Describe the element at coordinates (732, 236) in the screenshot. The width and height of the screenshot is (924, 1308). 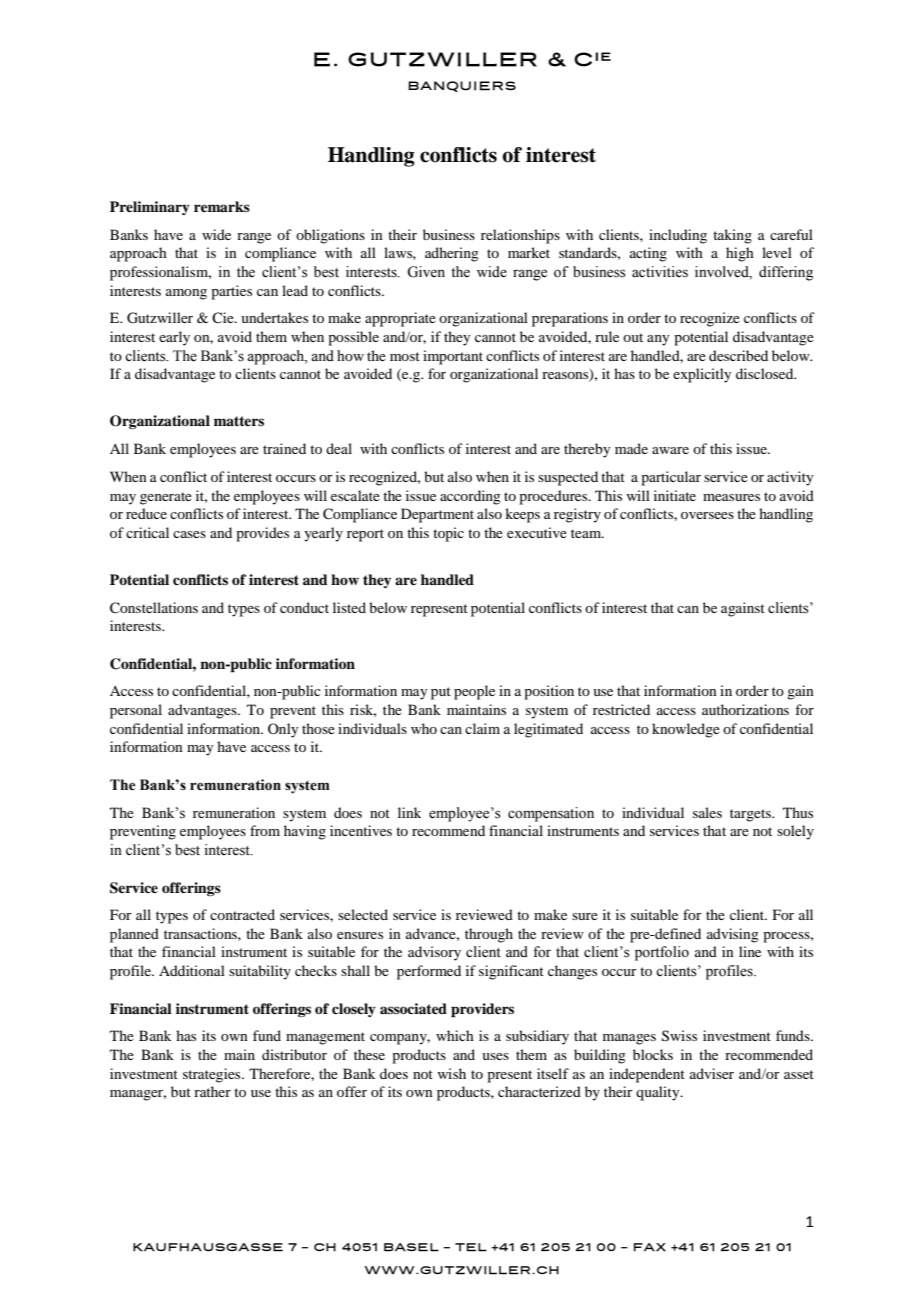
I see `taking` at that location.
